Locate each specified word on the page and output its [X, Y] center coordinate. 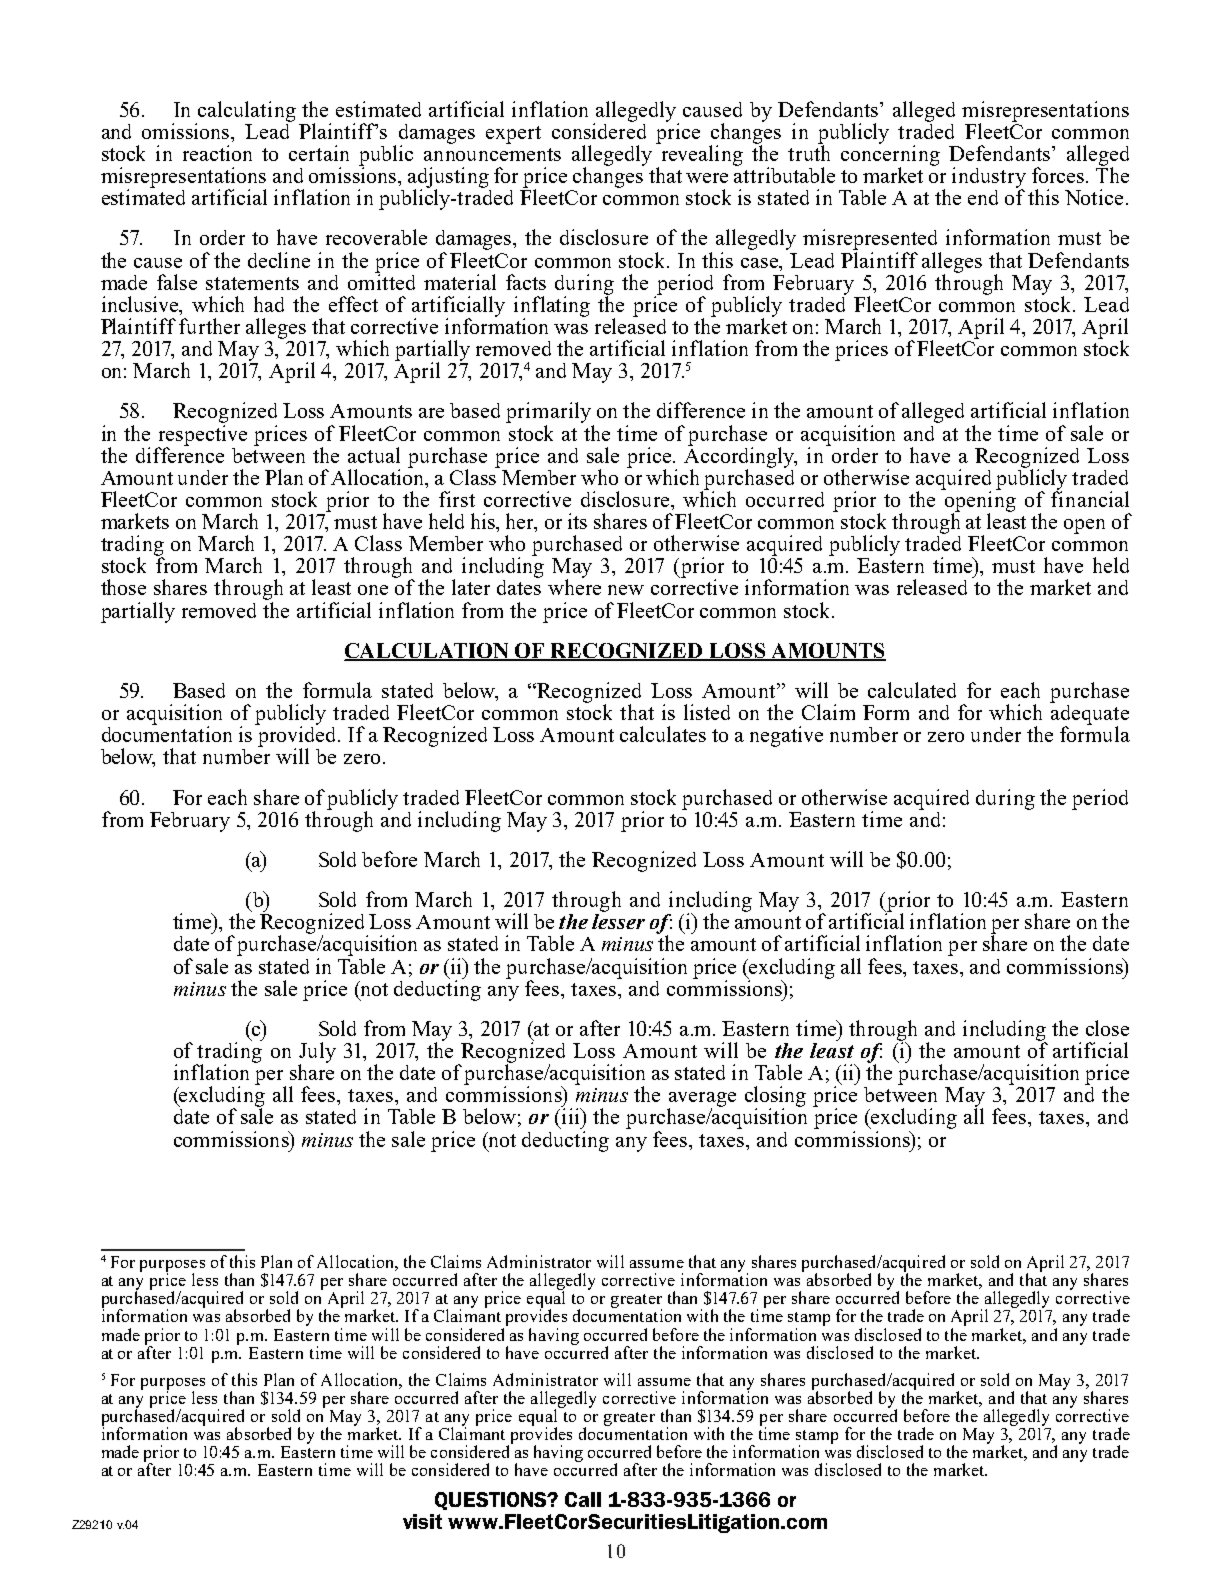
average [701, 1101]
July [317, 1053]
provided [297, 736]
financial [1090, 498]
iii [570, 1116]
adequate [1089, 714]
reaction [217, 153]
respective [202, 436]
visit [422, 1521]
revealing [701, 154]
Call [583, 1499]
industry [989, 178]
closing [775, 1098]
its [577, 521]
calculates [663, 734]
